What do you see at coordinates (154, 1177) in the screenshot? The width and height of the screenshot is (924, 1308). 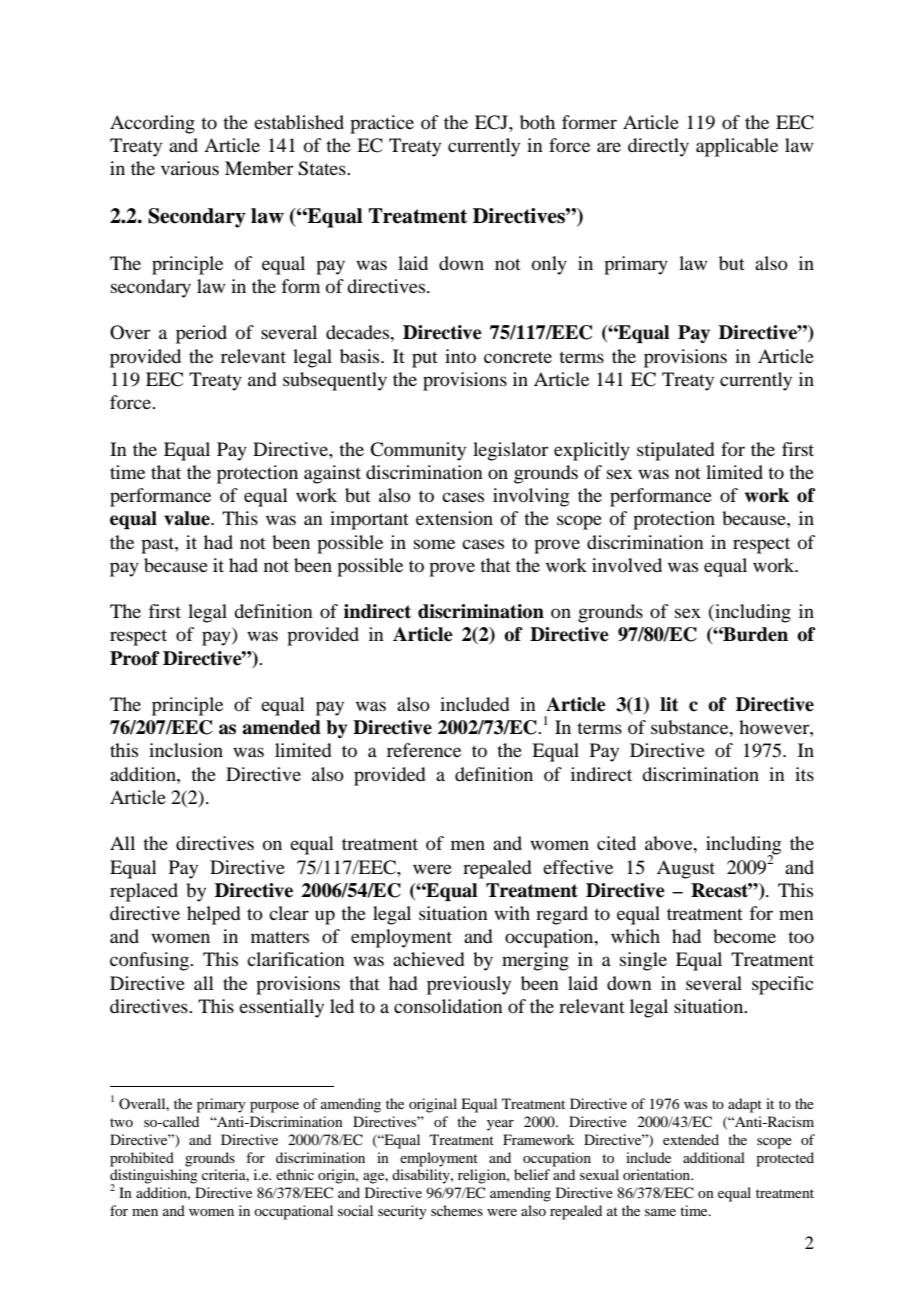 I see `distinguishing` at bounding box center [154, 1177].
